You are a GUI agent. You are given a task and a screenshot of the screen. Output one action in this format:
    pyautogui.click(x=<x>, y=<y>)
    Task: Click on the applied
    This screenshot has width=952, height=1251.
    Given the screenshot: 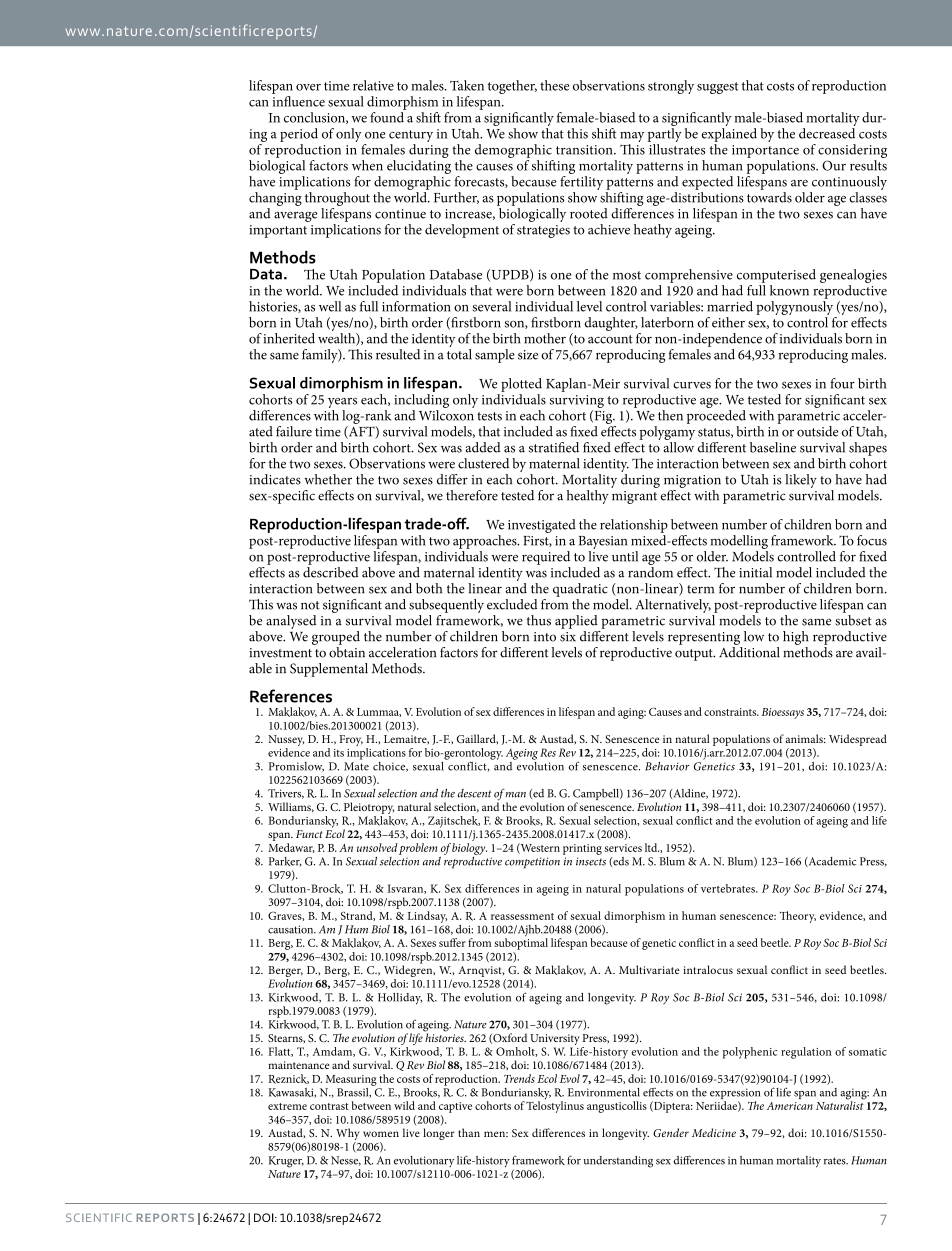 What is the action you would take?
    pyautogui.click(x=576, y=622)
